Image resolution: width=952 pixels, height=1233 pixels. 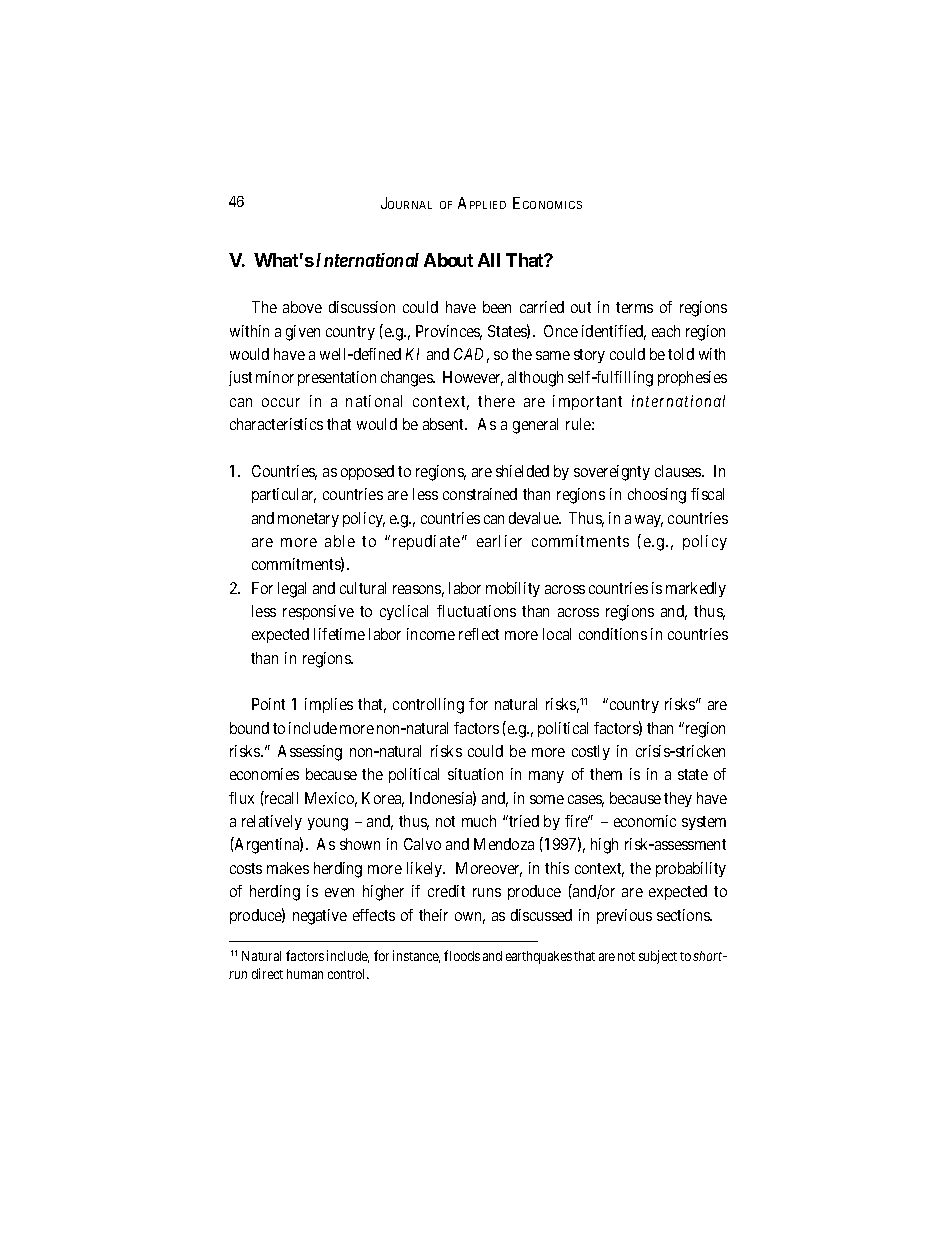 I want to click on human, so click(x=305, y=974).
